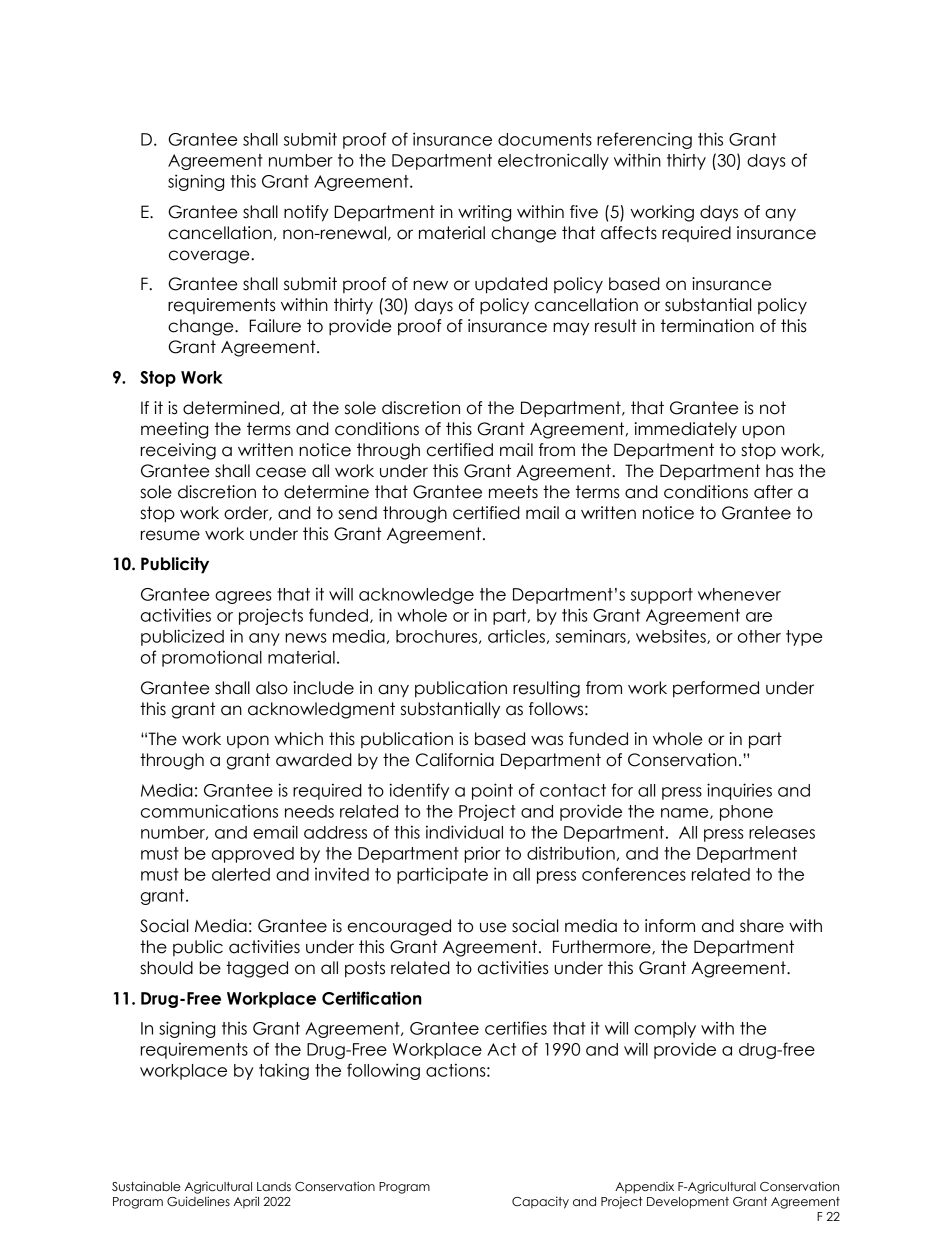  Describe the element at coordinates (644, 140) in the screenshot. I see `referencing` at that location.
